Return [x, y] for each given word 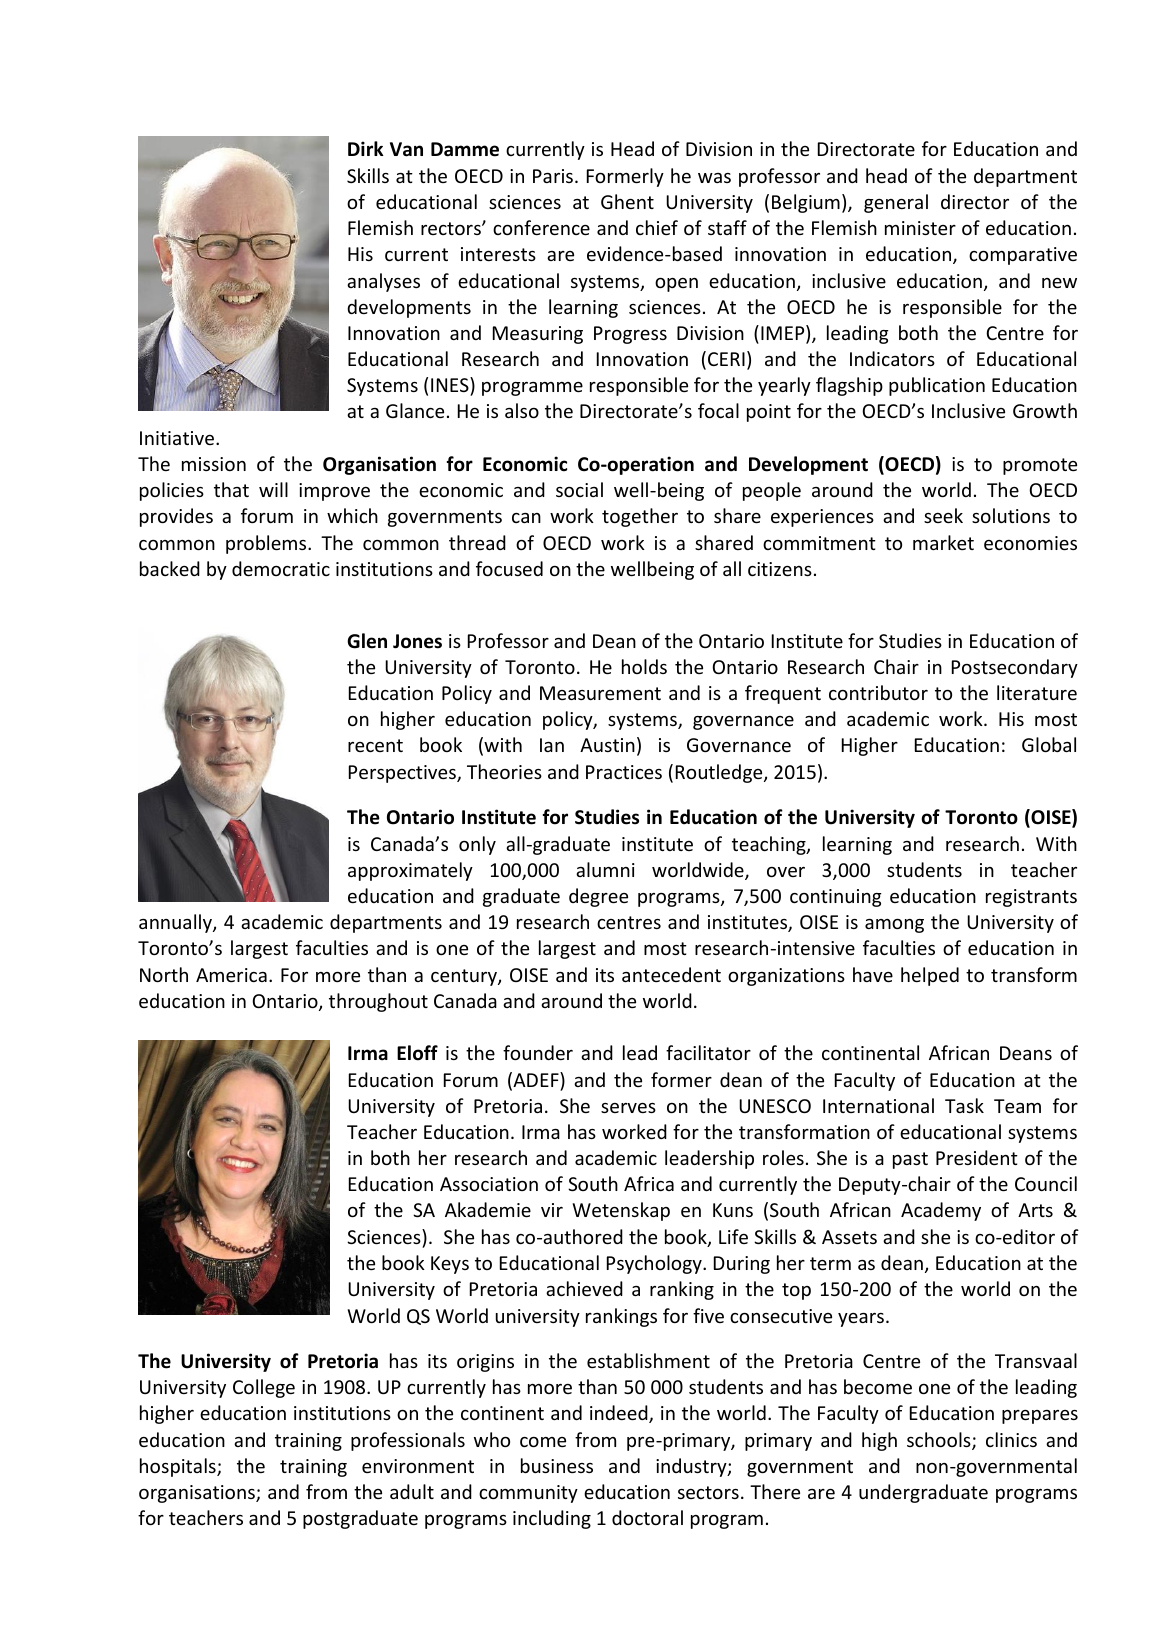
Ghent [627, 201]
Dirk [366, 148]
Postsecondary [1015, 668]
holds [644, 666]
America [231, 975]
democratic [281, 568]
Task [964, 1105]
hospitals [179, 1467]
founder [538, 1052]
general [896, 203]
